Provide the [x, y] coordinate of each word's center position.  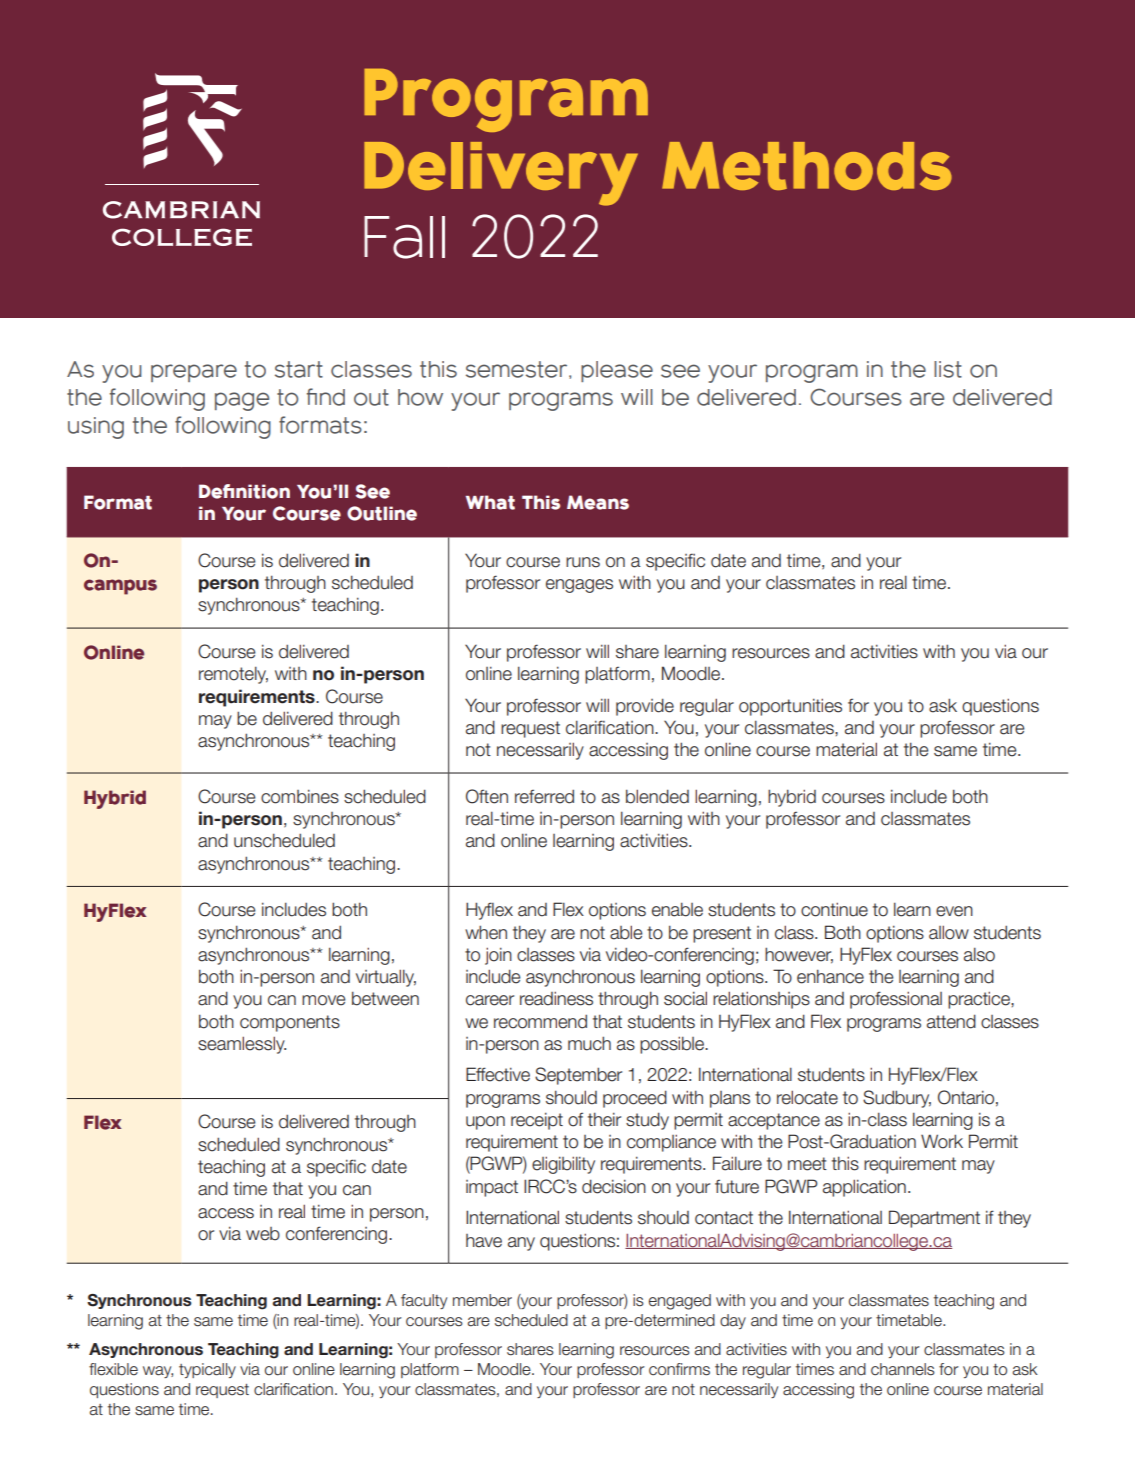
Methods [807, 166]
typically [207, 1370]
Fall [404, 237]
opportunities [790, 707]
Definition [244, 491]
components [290, 1023]
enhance [830, 976]
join [498, 956]
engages [579, 586]
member [482, 1300]
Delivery [501, 174]
